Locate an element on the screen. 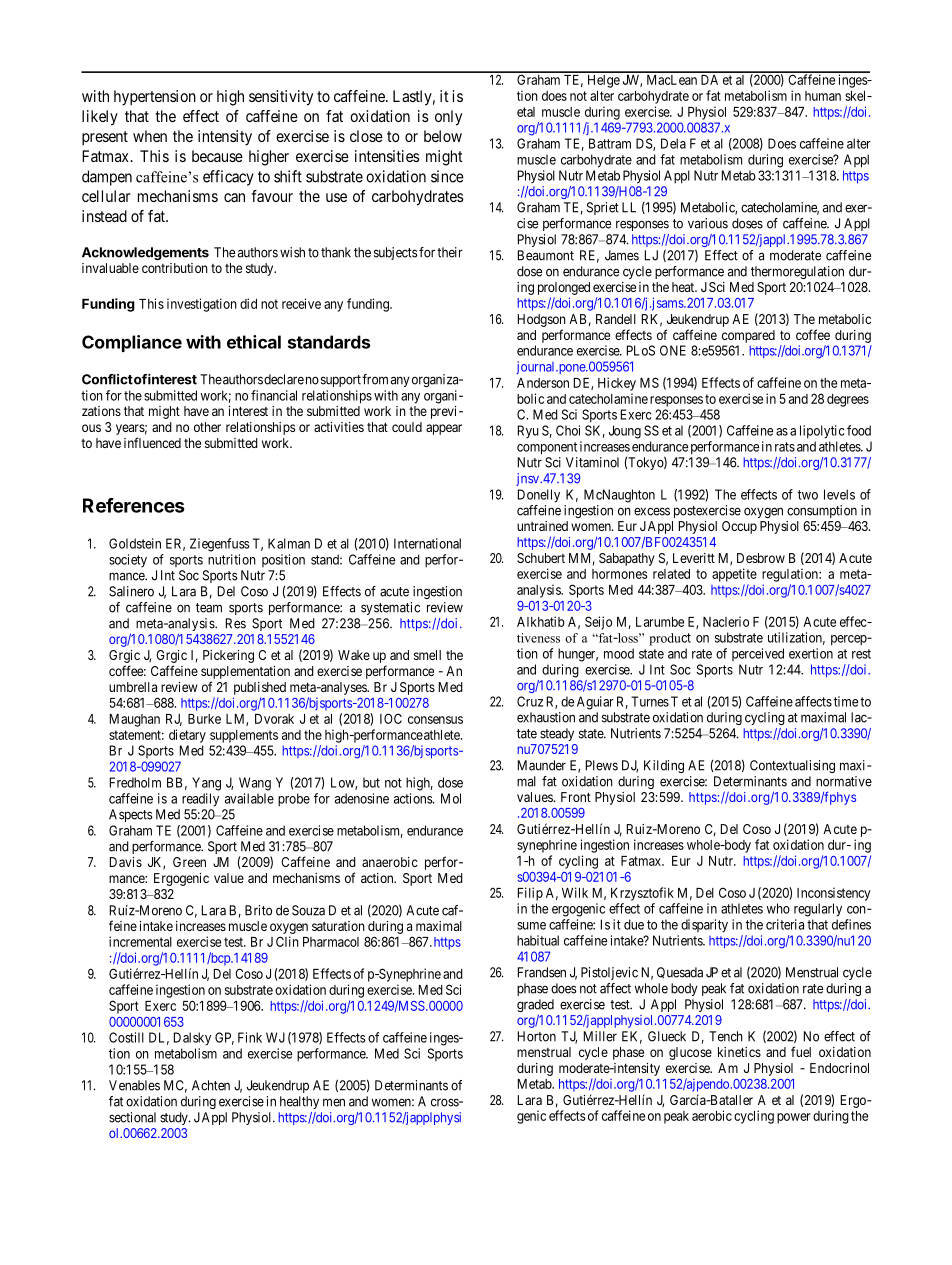  human is located at coordinates (823, 96).
